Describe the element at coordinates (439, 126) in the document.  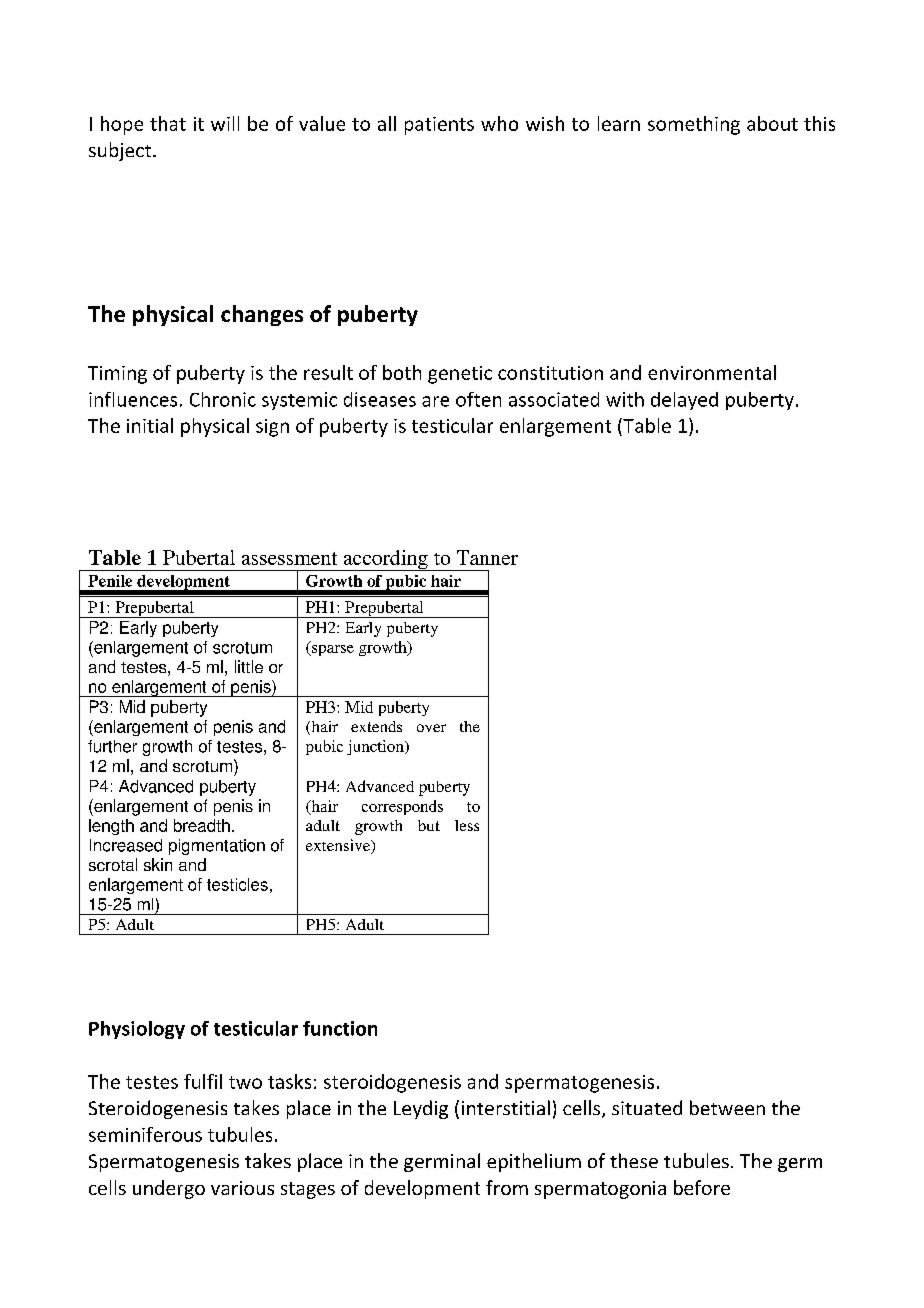
I see `patients` at that location.
